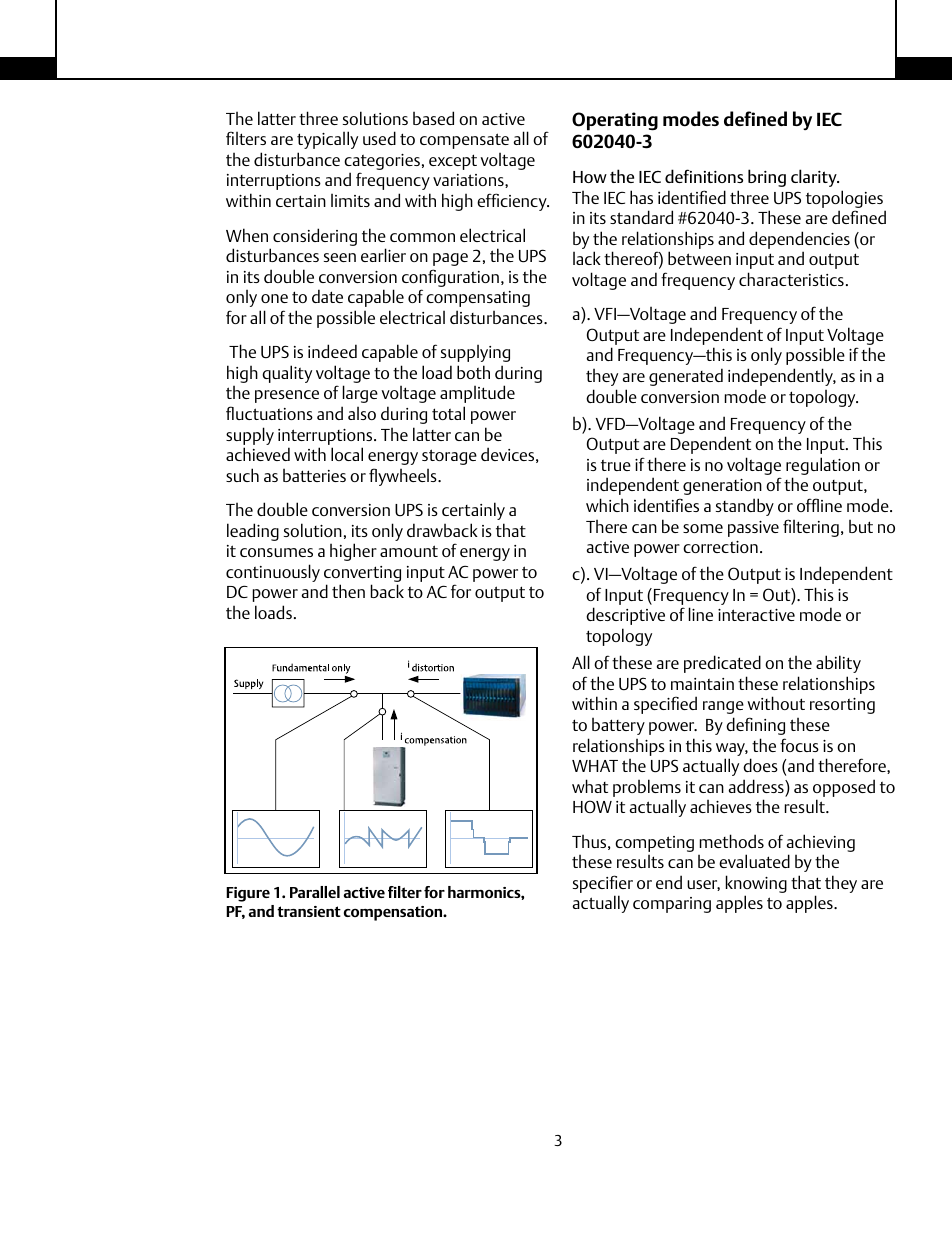 This page has width=952, height=1233. Describe the element at coordinates (756, 885) in the page. I see `knowing` at that location.
